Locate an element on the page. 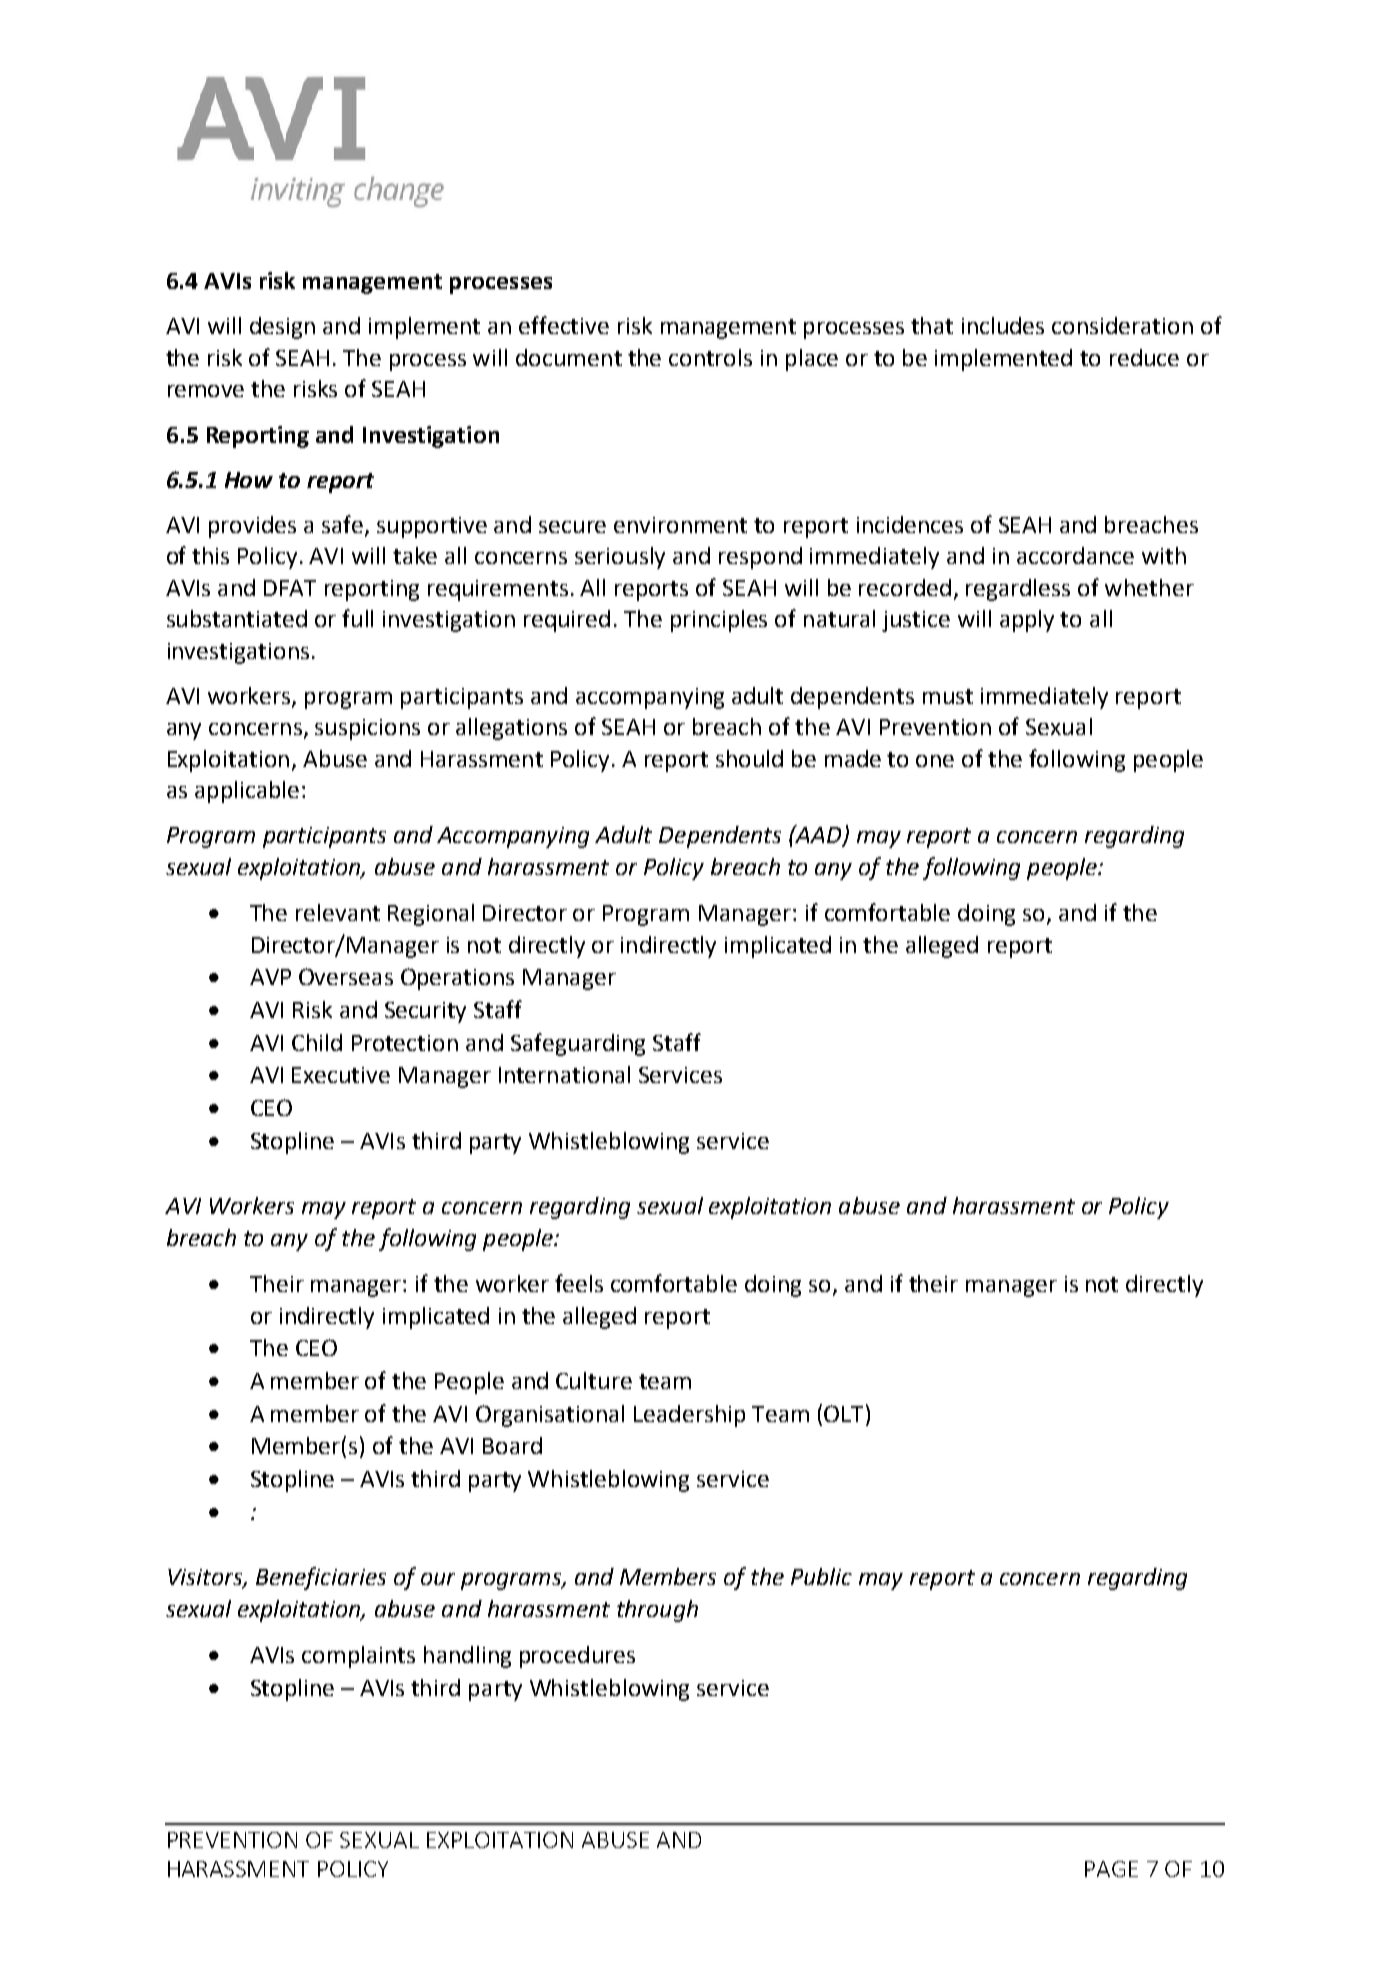 Image resolution: width=1390 pixels, height=1965 pixels. controls is located at coordinates (710, 357).
